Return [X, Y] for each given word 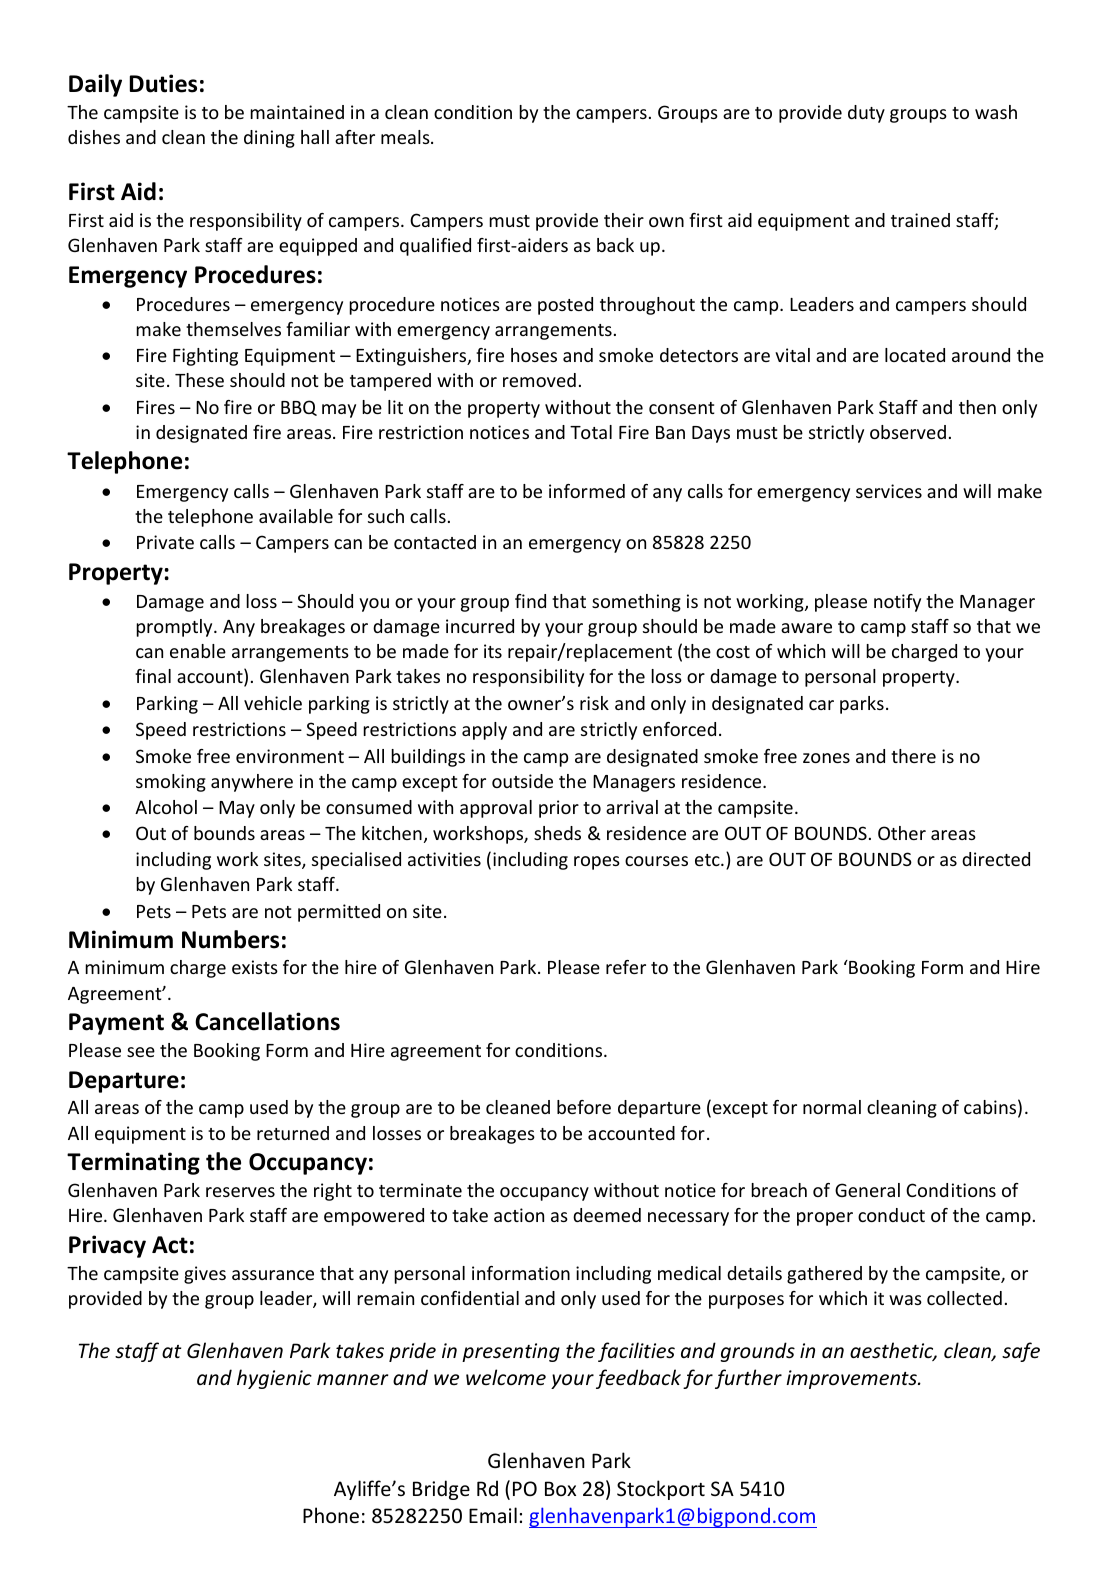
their [624, 220]
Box [560, 1488]
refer [626, 967]
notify [897, 603]
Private [165, 542]
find [530, 601]
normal [832, 1107]
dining [269, 139]
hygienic [274, 1379]
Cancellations [267, 1021]
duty [866, 114]
